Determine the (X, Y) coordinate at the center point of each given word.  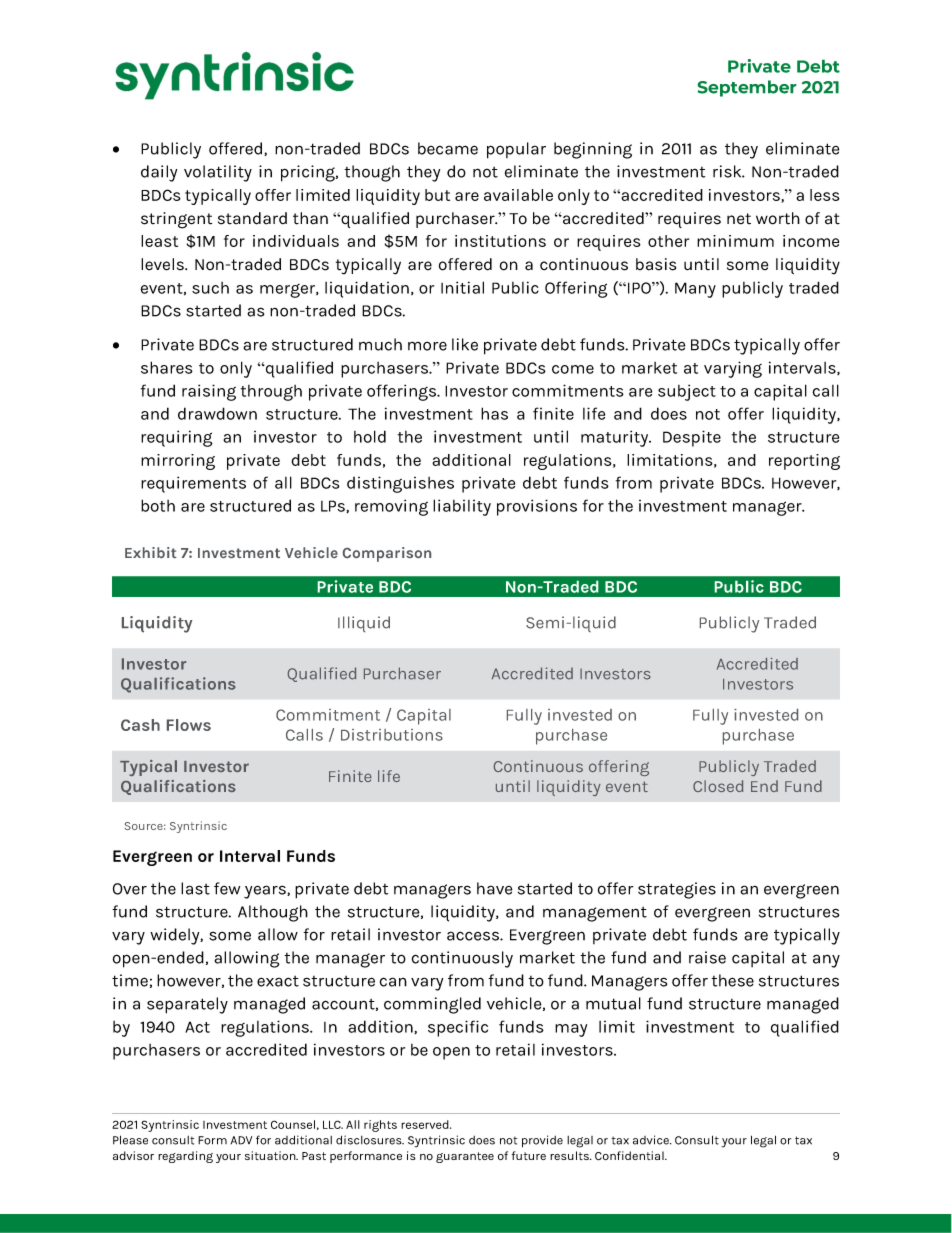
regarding (185, 1157)
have (495, 888)
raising (209, 392)
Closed (718, 786)
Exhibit (151, 552)
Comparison (387, 554)
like (465, 344)
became (448, 148)
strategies (677, 890)
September (747, 88)
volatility (218, 173)
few (227, 888)
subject (687, 392)
